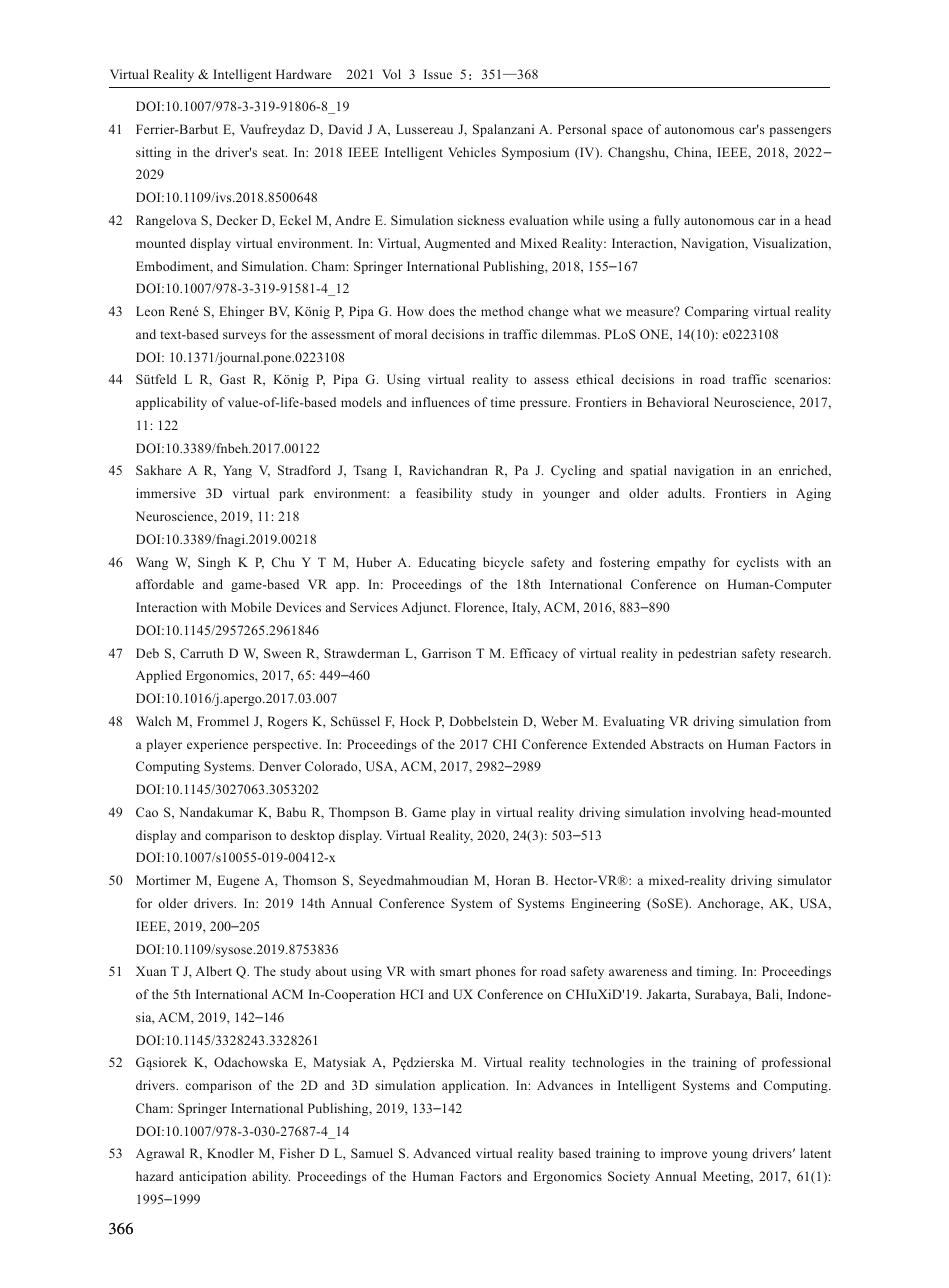 Image resolution: width=949 pixels, height=1288 pixels. Describe the element at coordinates (686, 493) in the screenshot. I see `adults` at that location.
